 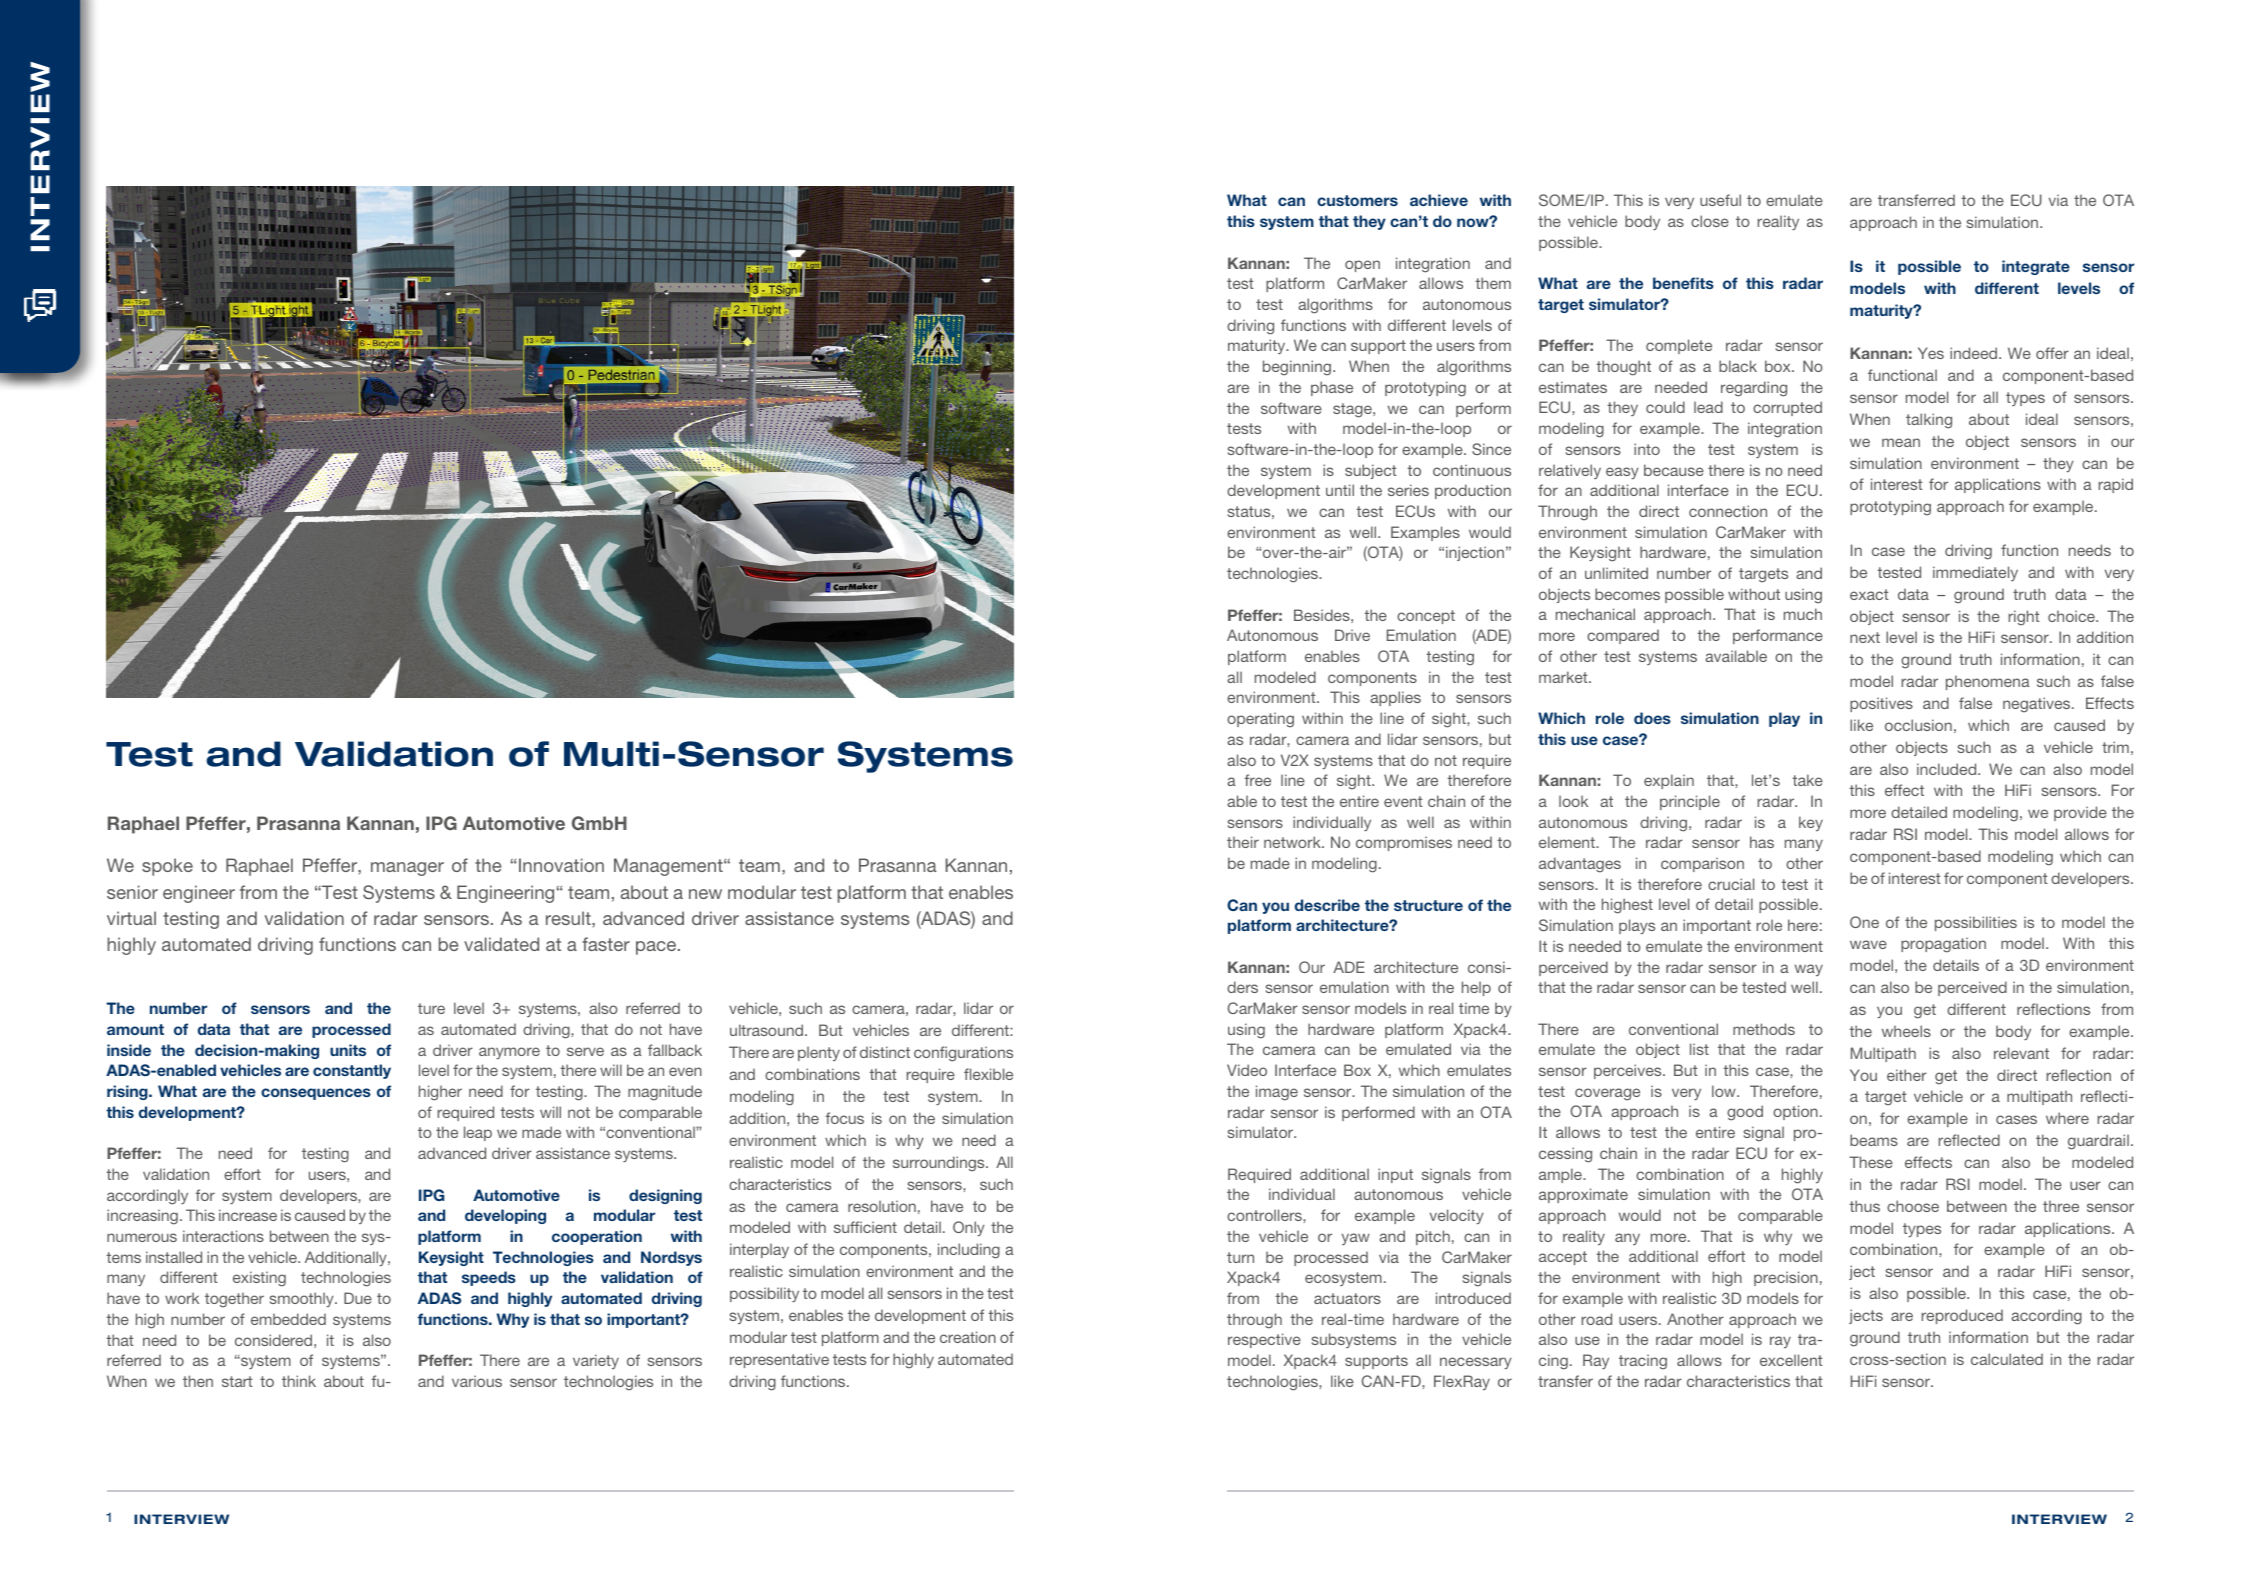 I want to click on manager, so click(x=407, y=869).
